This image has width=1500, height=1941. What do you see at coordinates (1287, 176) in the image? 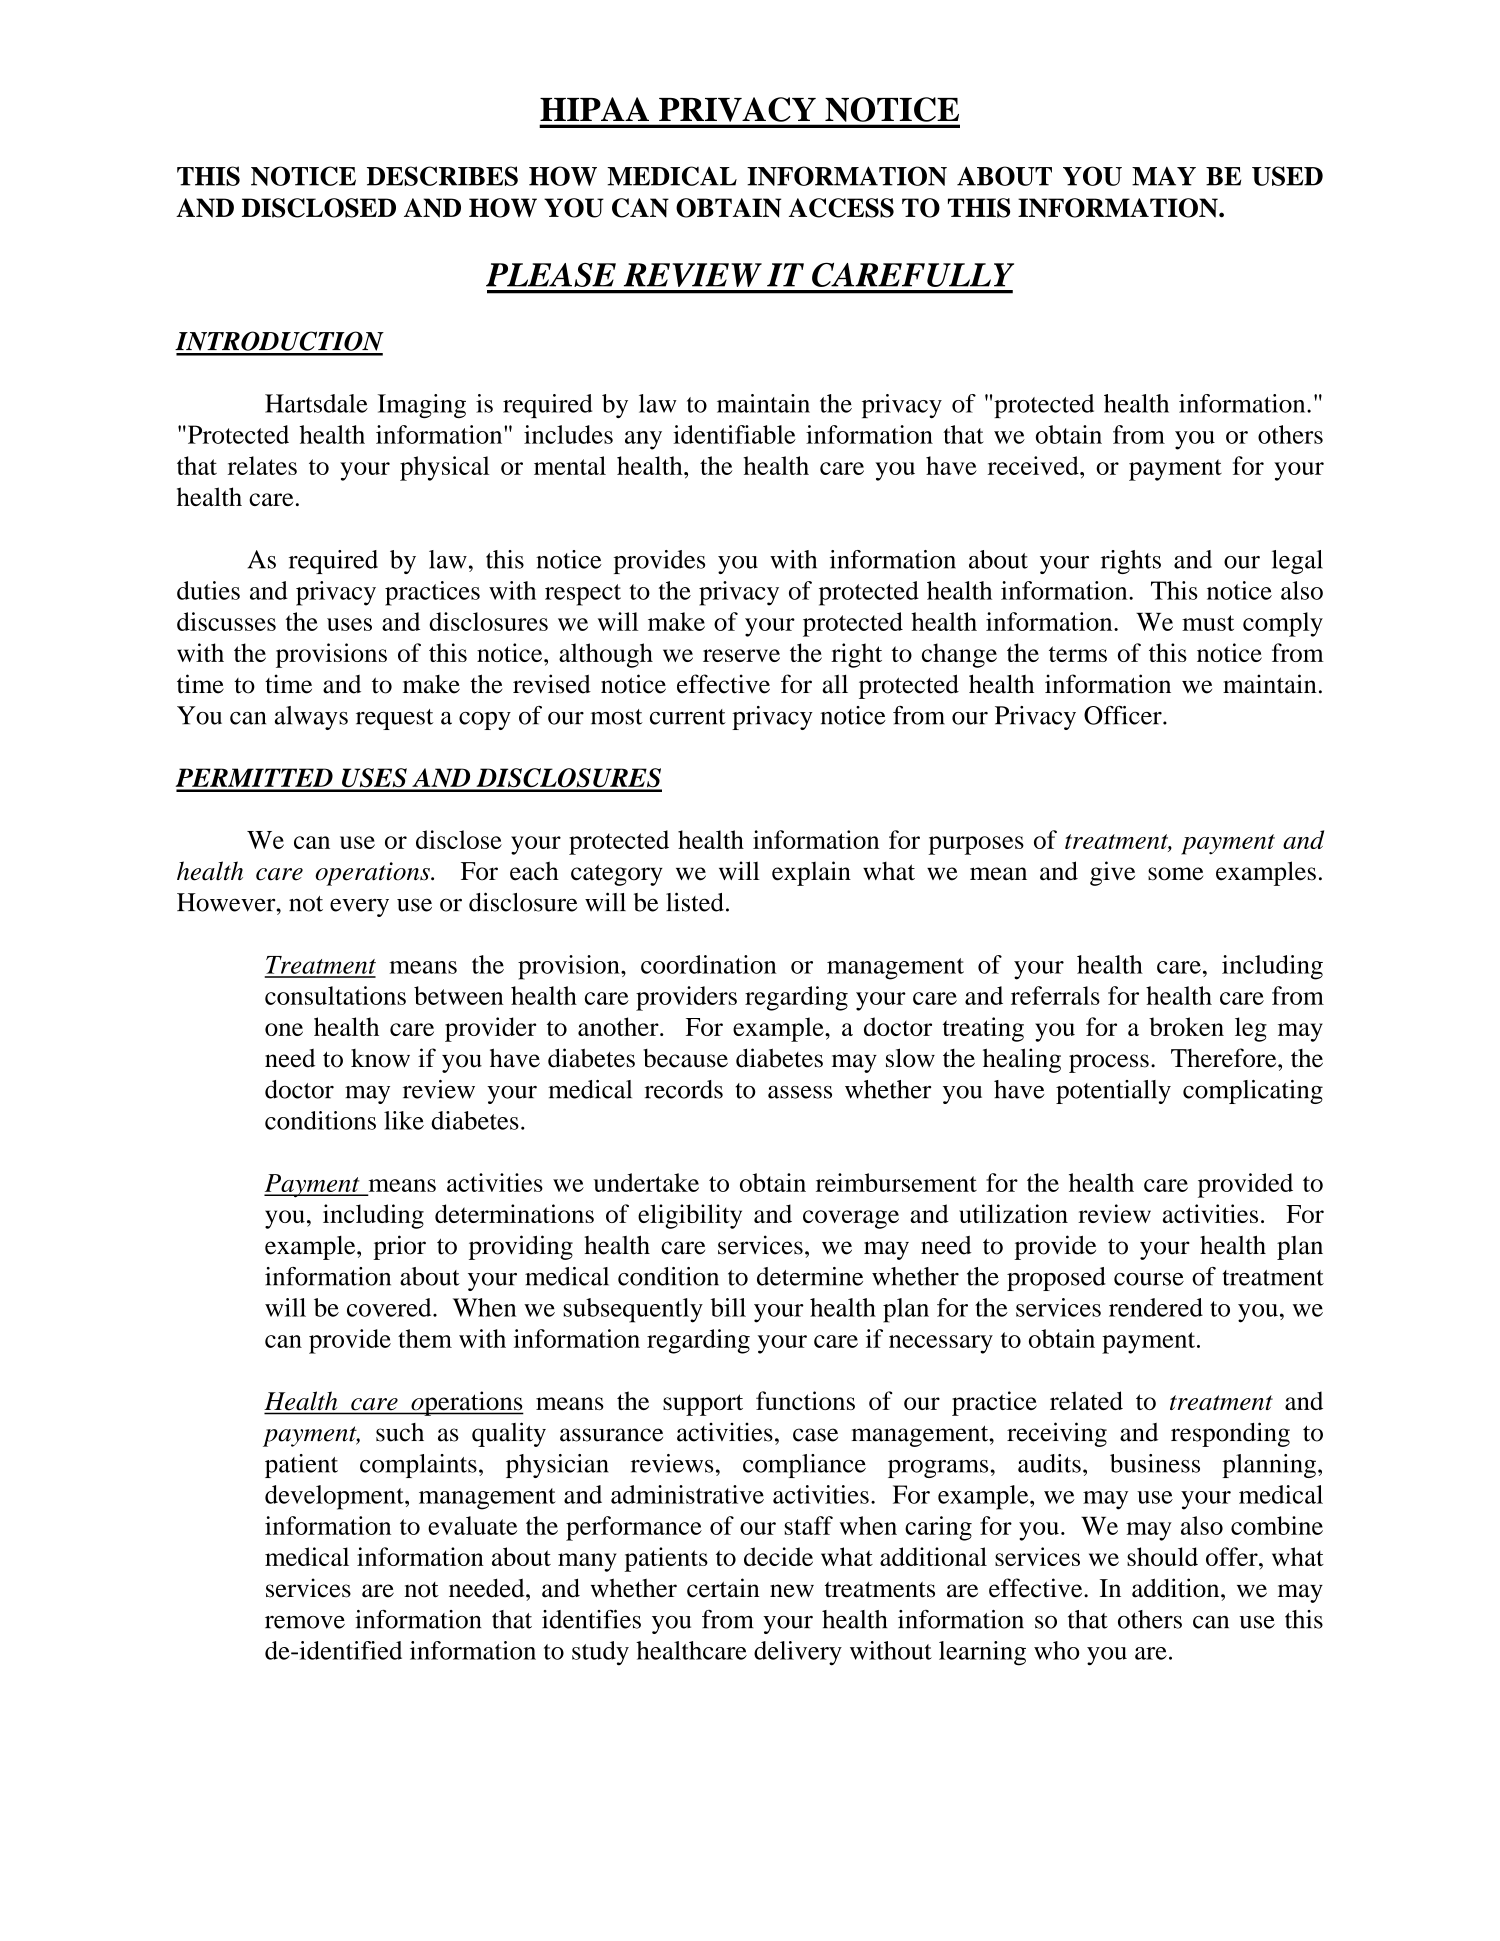
I see `USED` at bounding box center [1287, 176].
